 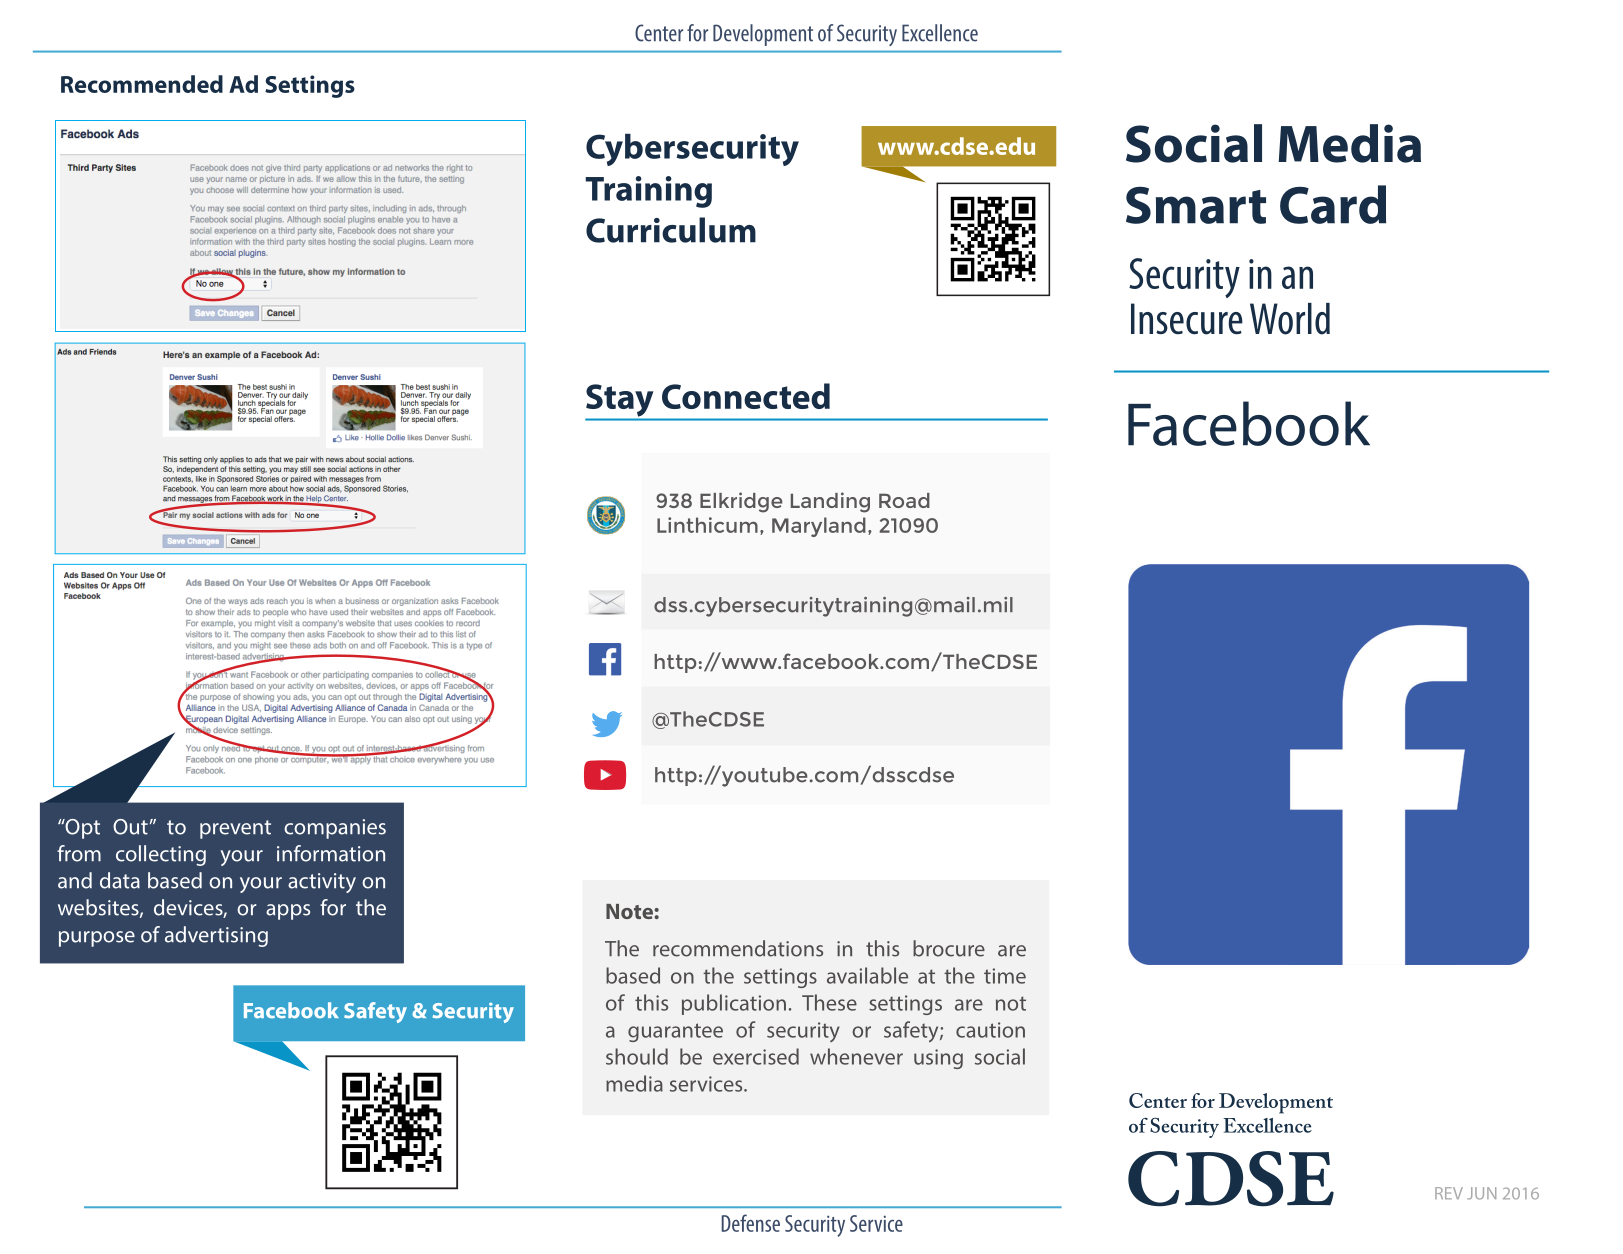 What do you see at coordinates (637, 1056) in the screenshot?
I see `should` at bounding box center [637, 1056].
